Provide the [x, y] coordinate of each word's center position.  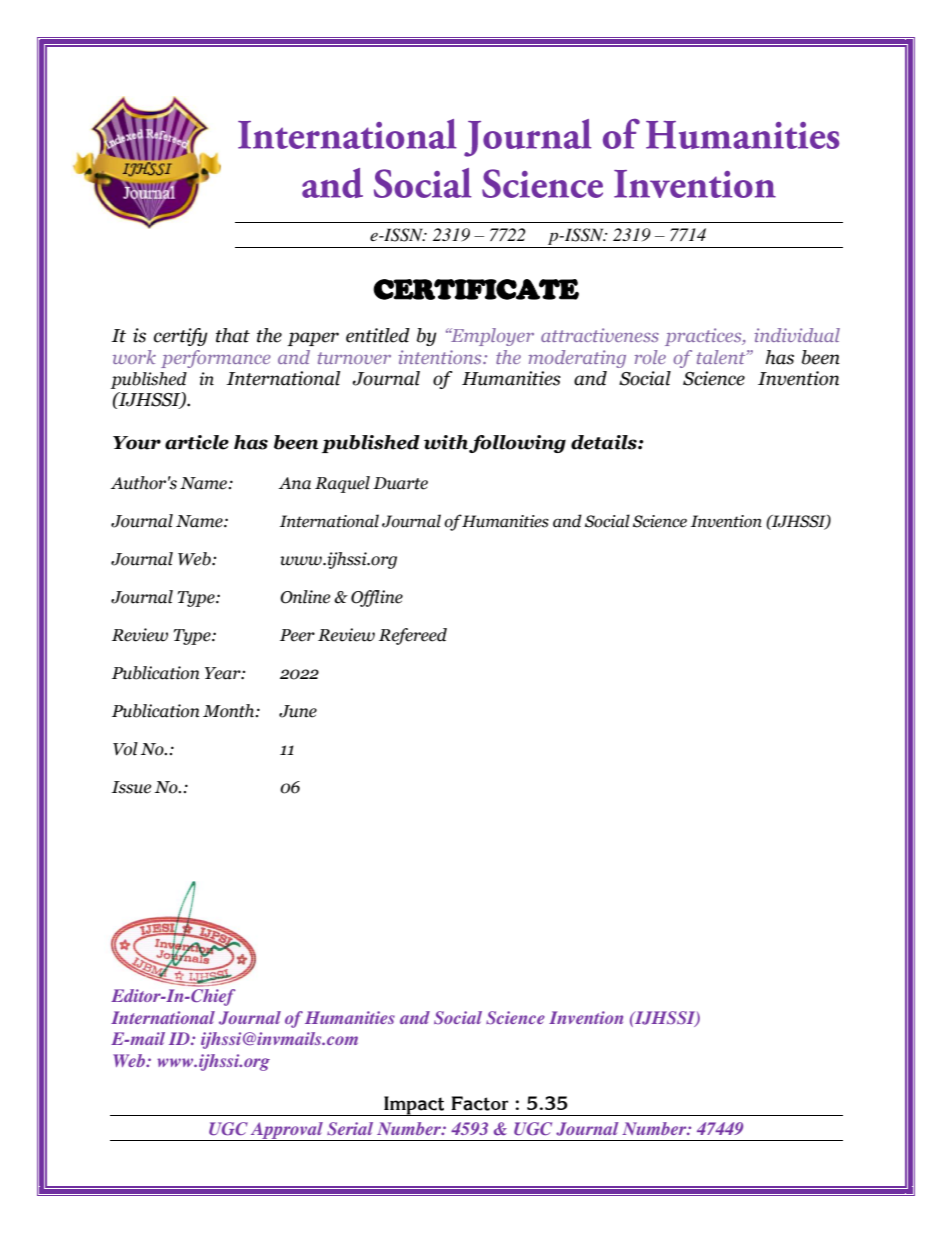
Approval [287, 1131]
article [197, 442]
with [447, 443]
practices [704, 337]
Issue [131, 787]
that [233, 335]
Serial [350, 1129]
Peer [297, 635]
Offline [377, 598]
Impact [414, 1106]
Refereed [413, 636]
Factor [479, 1103]
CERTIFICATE [476, 289]
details [605, 442]
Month [230, 711]
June [298, 711]
